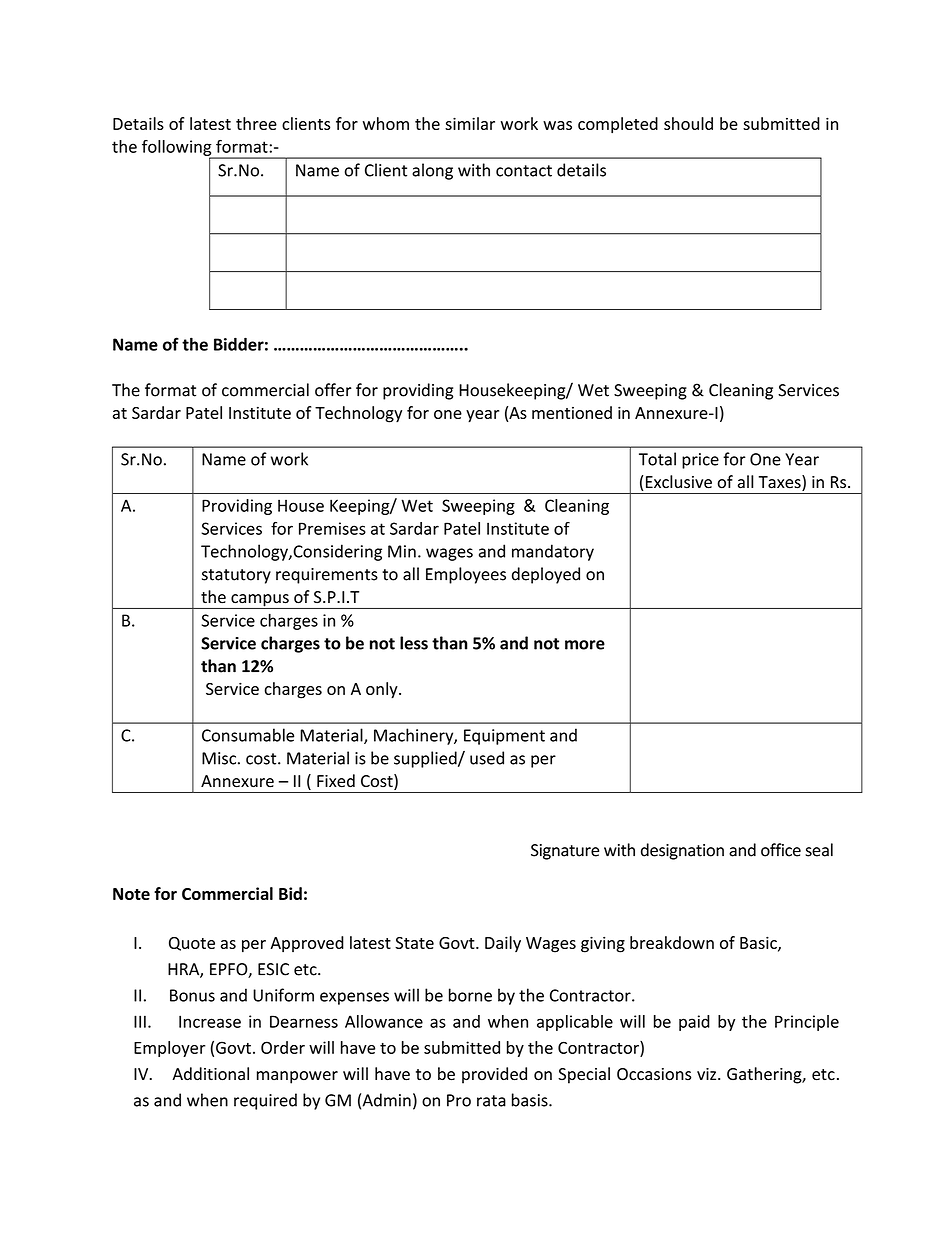 The width and height of the screenshot is (952, 1233). What do you see at coordinates (466, 575) in the screenshot?
I see `Employees` at bounding box center [466, 575].
